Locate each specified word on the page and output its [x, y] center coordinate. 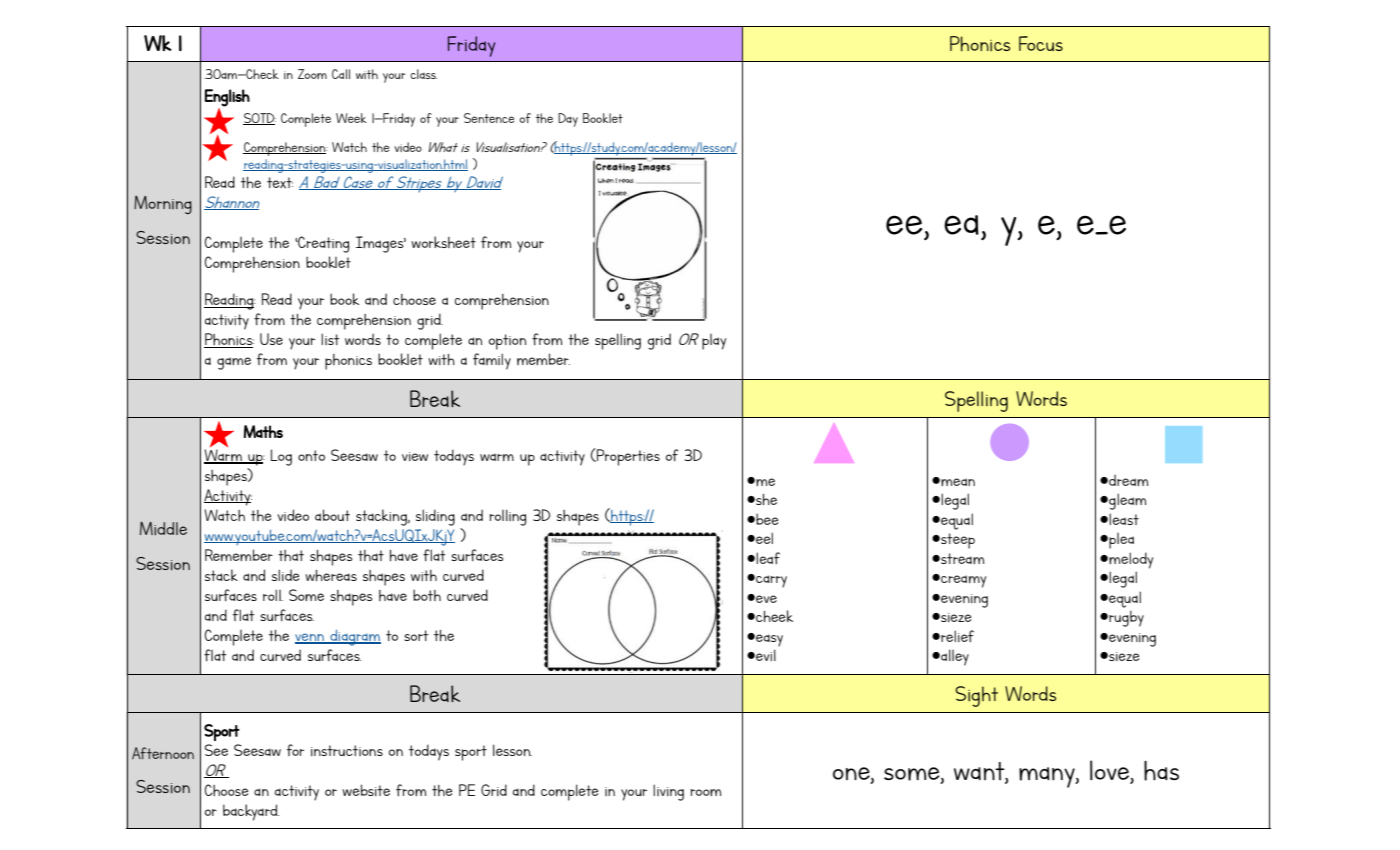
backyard [251, 812]
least [1124, 519]
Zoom [312, 74]
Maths [263, 431]
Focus [1041, 43]
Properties [627, 457]
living [668, 792]
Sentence [489, 118]
